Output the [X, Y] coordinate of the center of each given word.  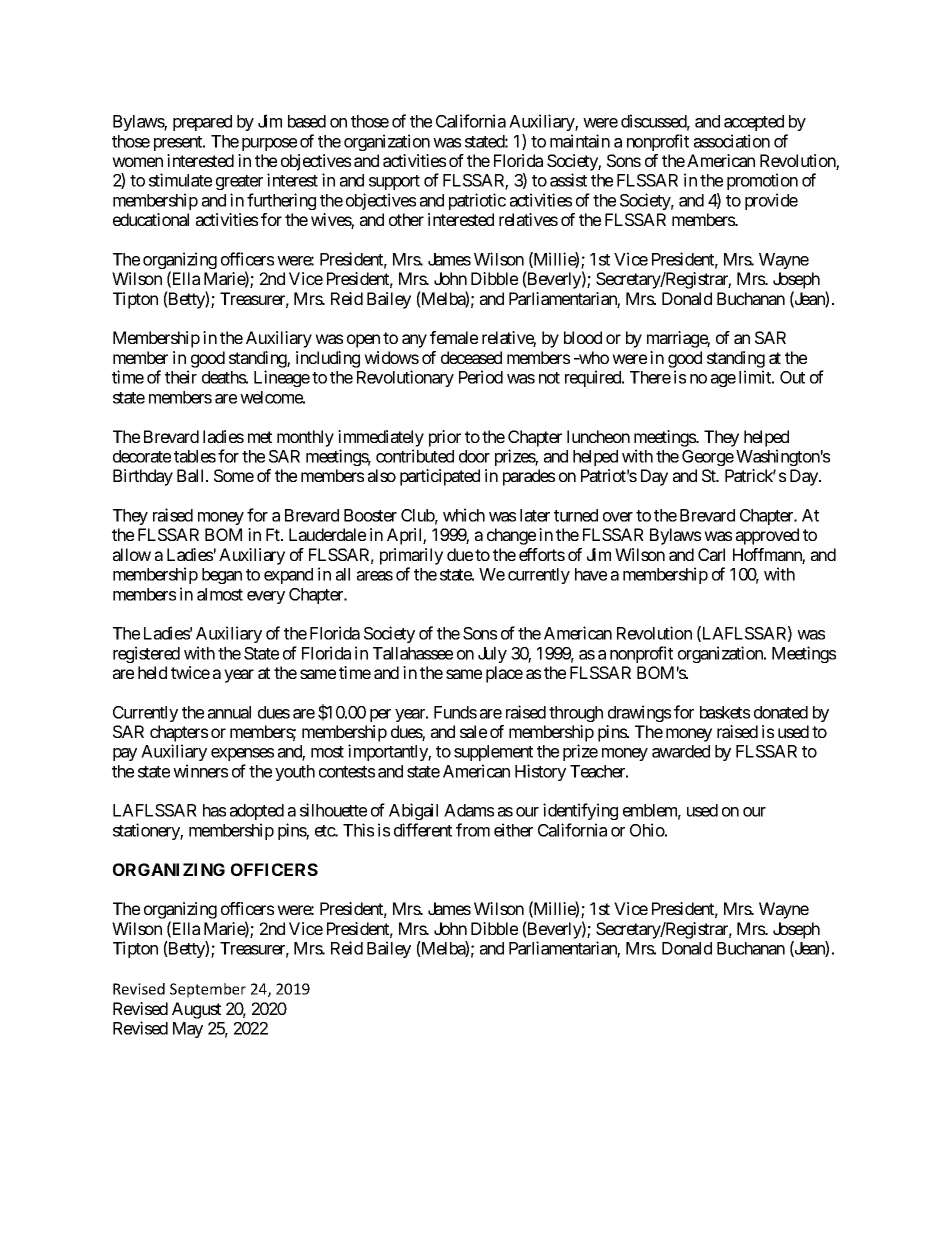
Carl [711, 554]
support [394, 182]
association [732, 141]
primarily [411, 556]
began [222, 576]
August [196, 1010]
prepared [202, 123]
